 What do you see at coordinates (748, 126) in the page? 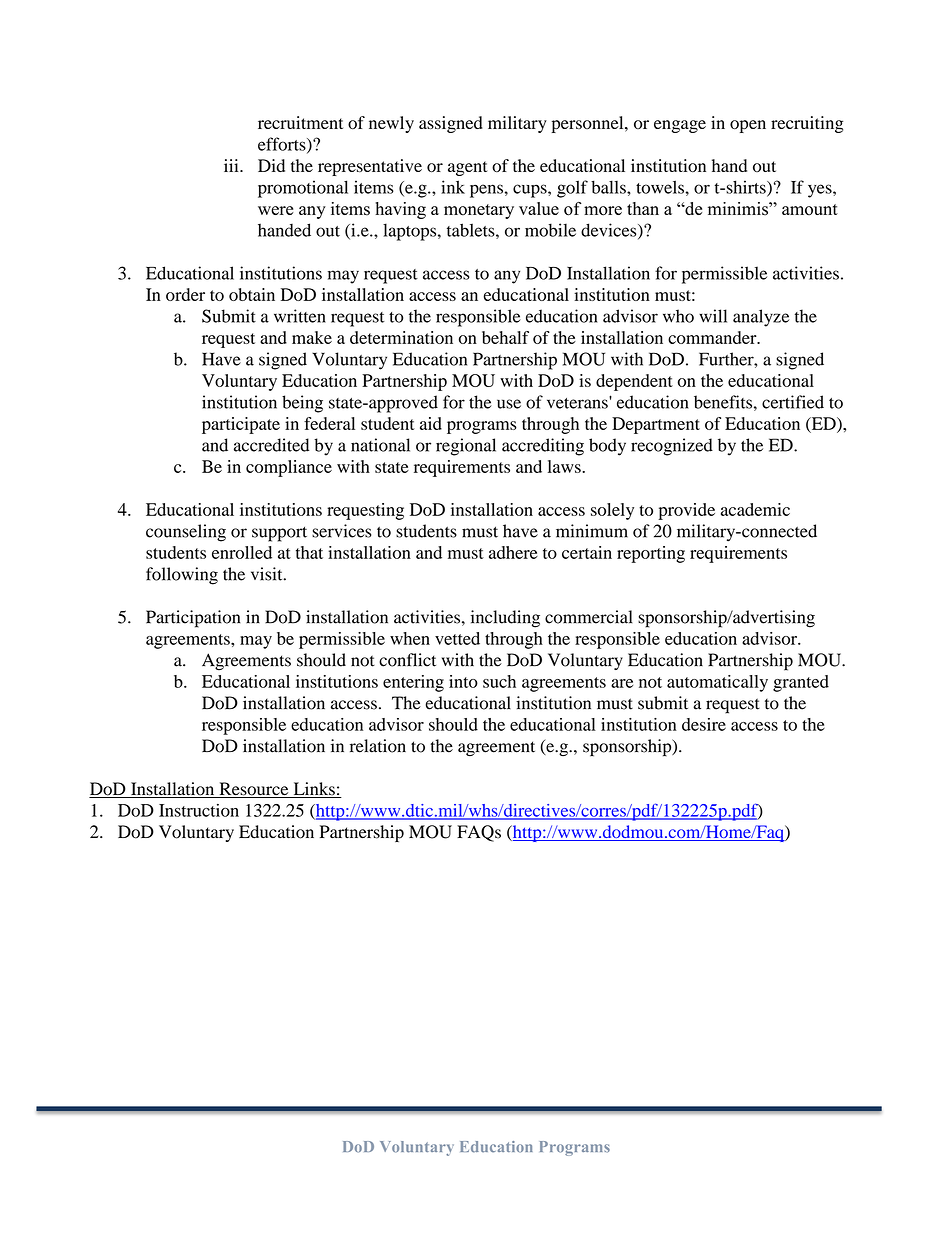
I see `open` at bounding box center [748, 126].
